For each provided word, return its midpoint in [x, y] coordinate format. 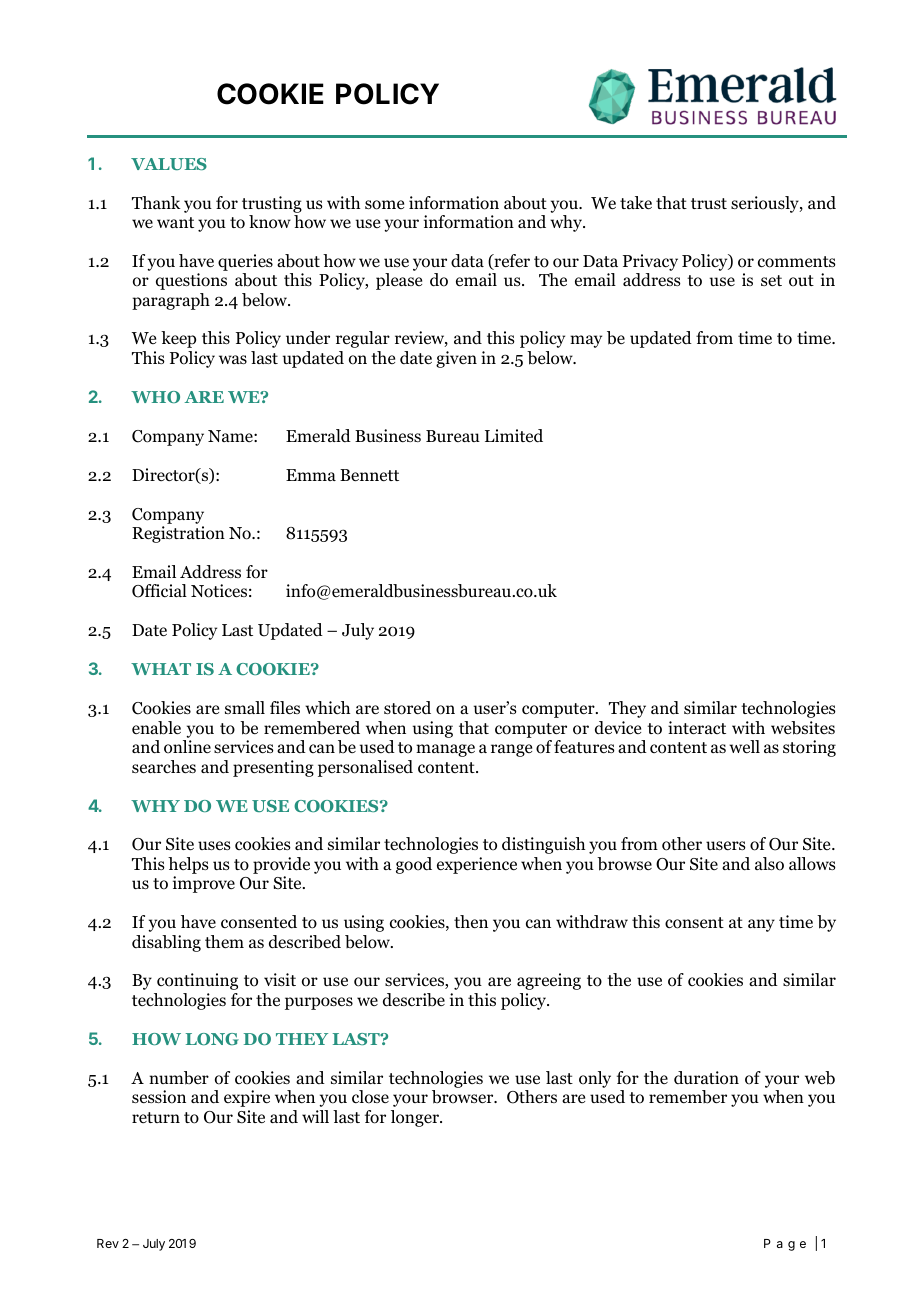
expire [247, 1098]
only [595, 1079]
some [384, 205]
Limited [514, 436]
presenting [273, 768]
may [586, 341]
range [511, 750]
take [636, 203]
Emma [311, 475]
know [270, 222]
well [744, 746]
